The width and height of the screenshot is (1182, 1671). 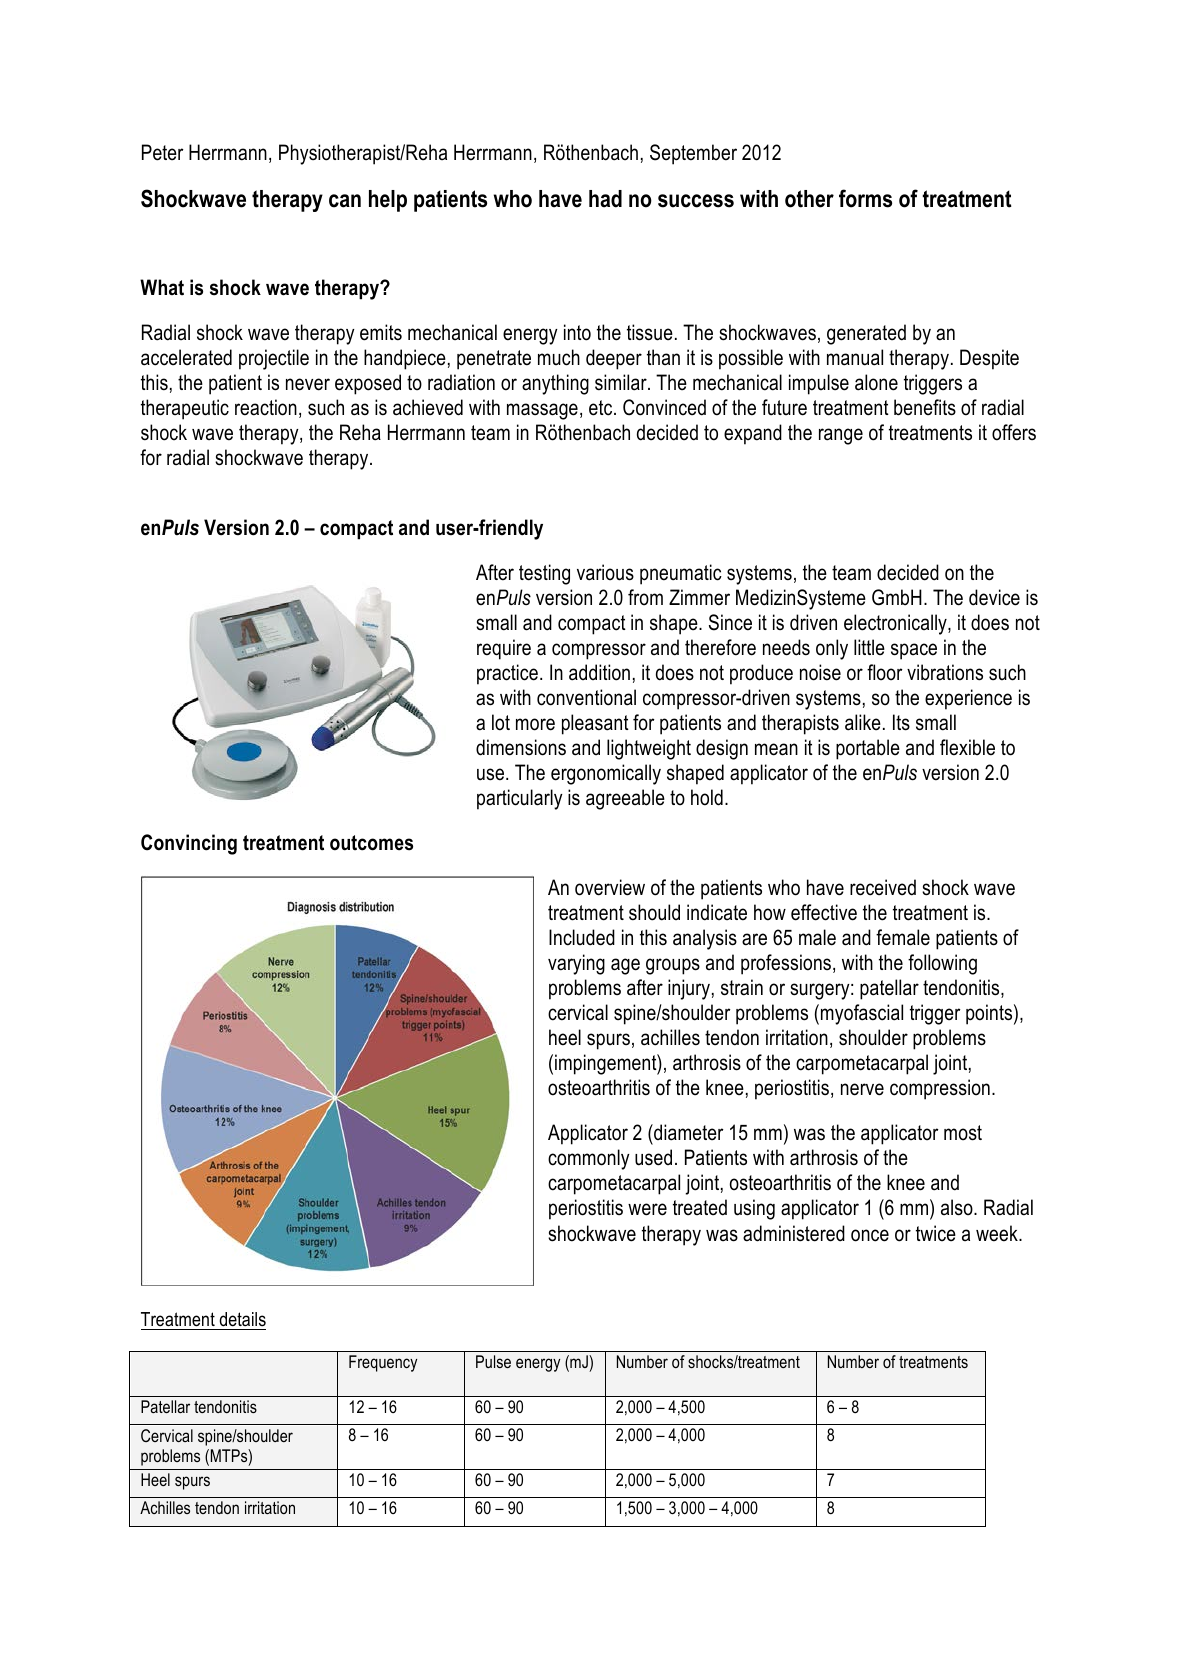 What do you see at coordinates (266, 407) in the screenshot?
I see `reaction` at bounding box center [266, 407].
